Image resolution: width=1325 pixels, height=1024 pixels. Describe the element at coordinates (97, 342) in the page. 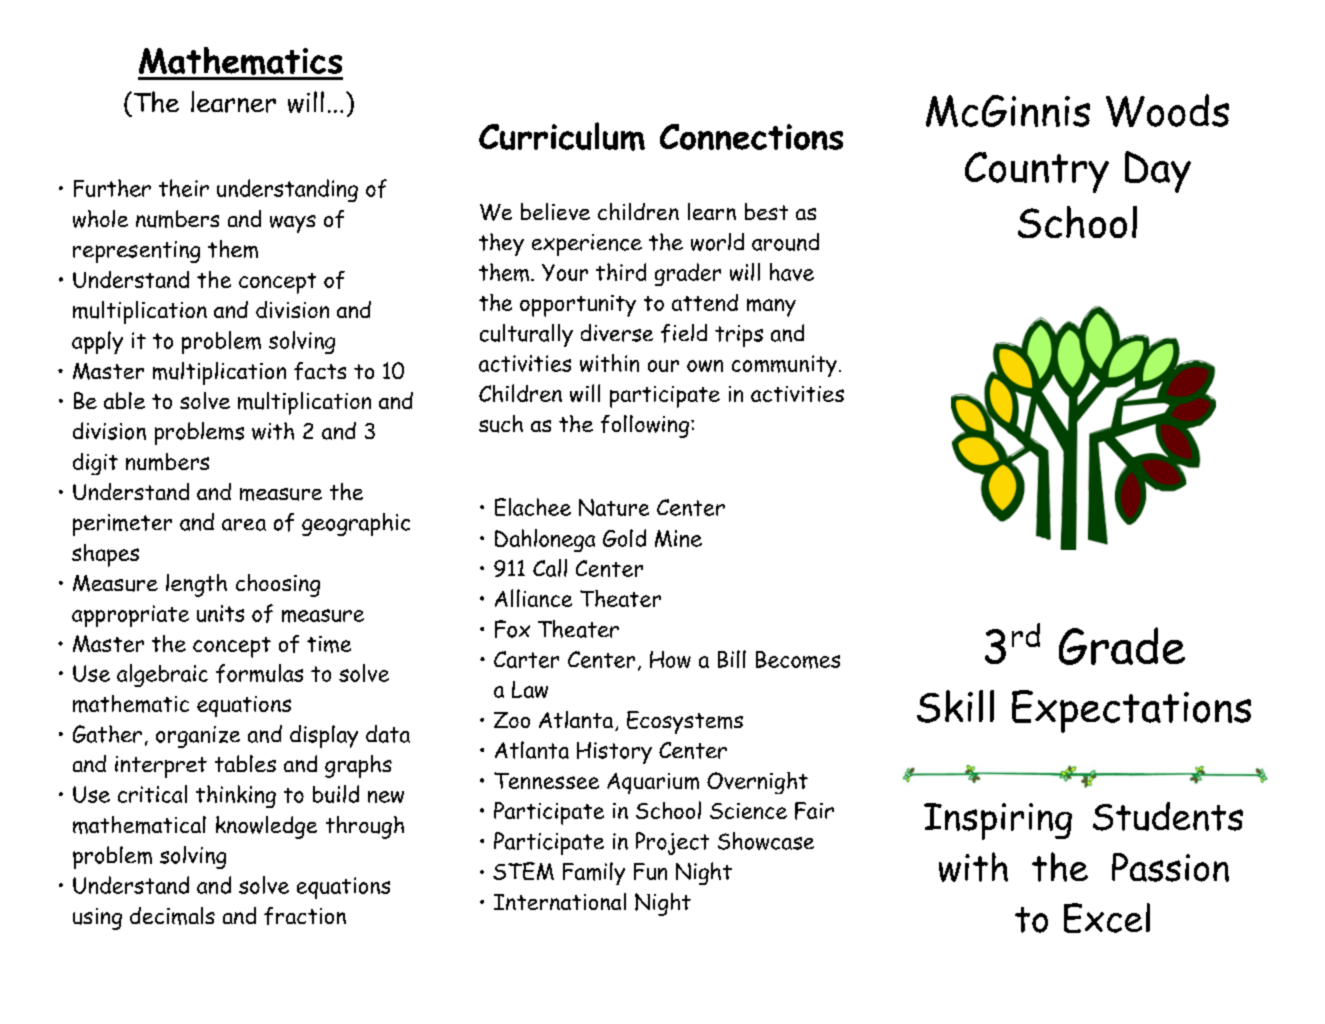

I see `apply` at that location.
